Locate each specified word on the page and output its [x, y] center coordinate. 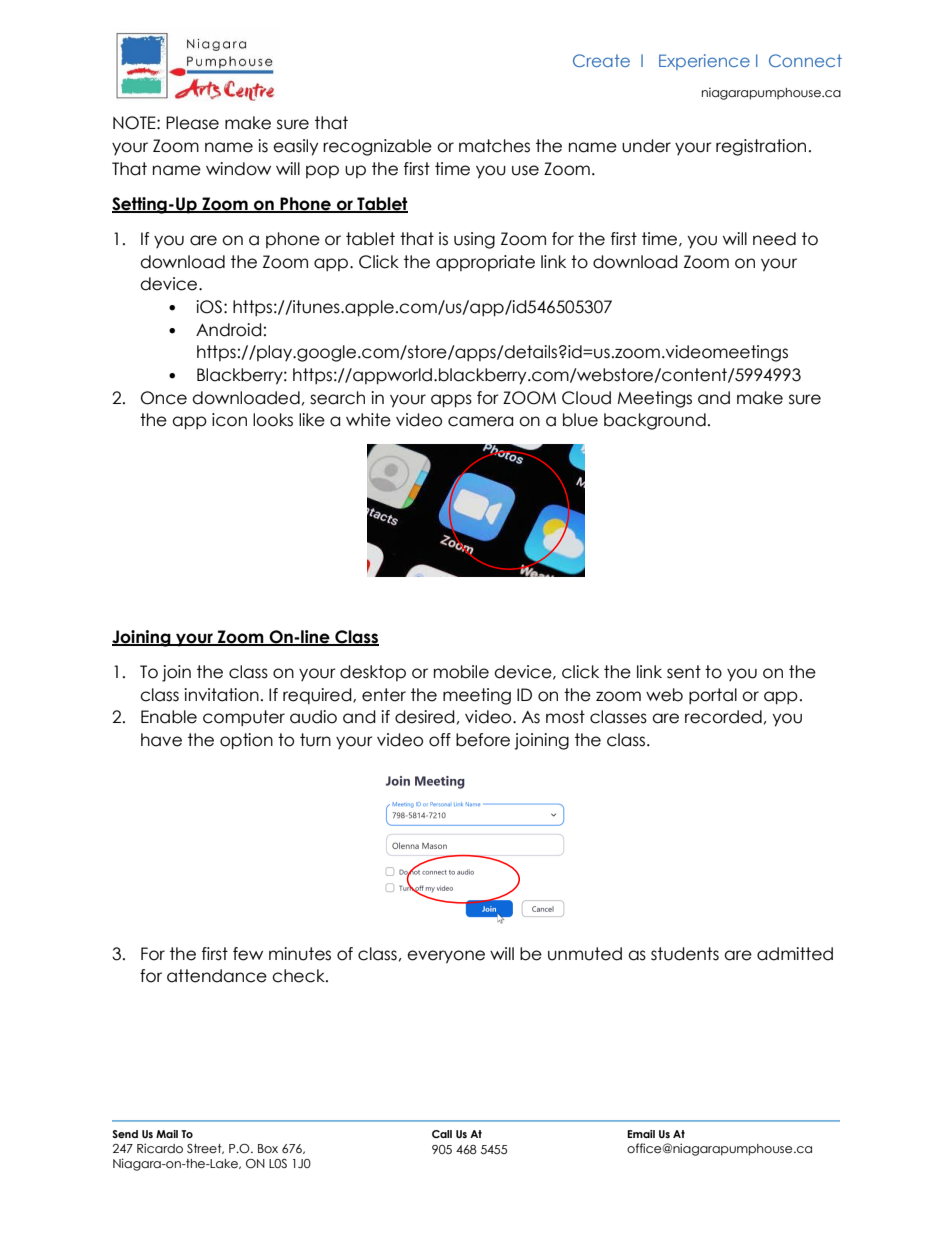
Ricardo [160, 1148]
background [655, 421]
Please [192, 123]
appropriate [485, 263]
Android [229, 330]
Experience [704, 62]
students [685, 954]
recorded [723, 717]
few [248, 954]
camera [480, 421]
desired [425, 717]
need [774, 239]
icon [229, 420]
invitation [221, 695]
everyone [446, 957]
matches [494, 146]
